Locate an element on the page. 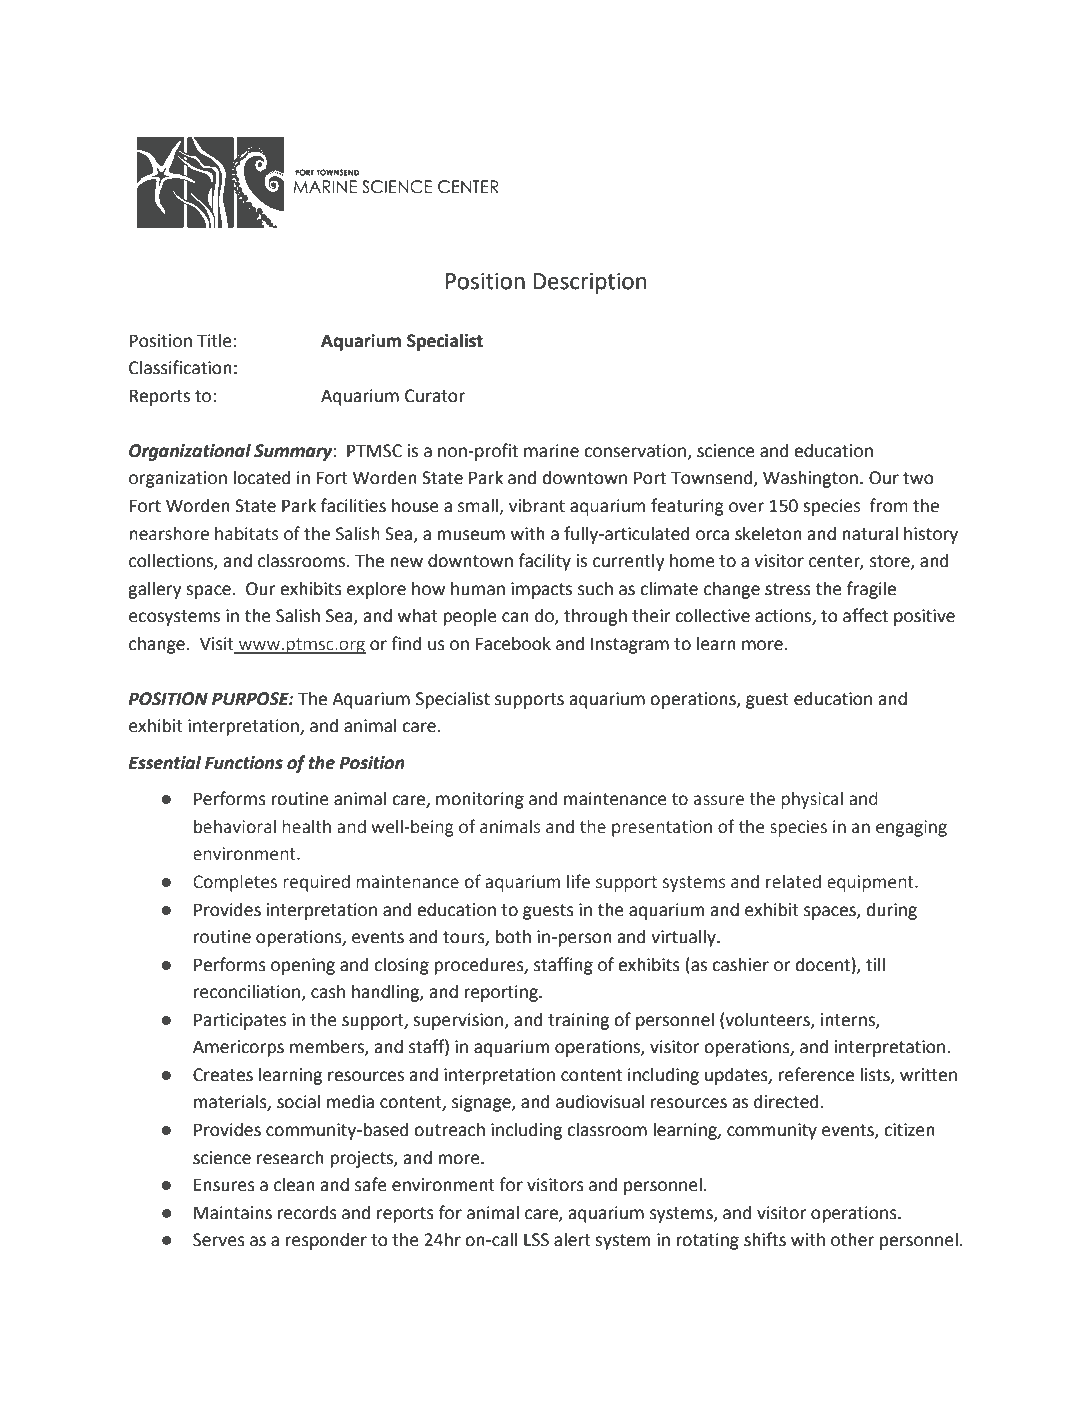 This document has height=1413, width=1092. physical is located at coordinates (812, 800).
